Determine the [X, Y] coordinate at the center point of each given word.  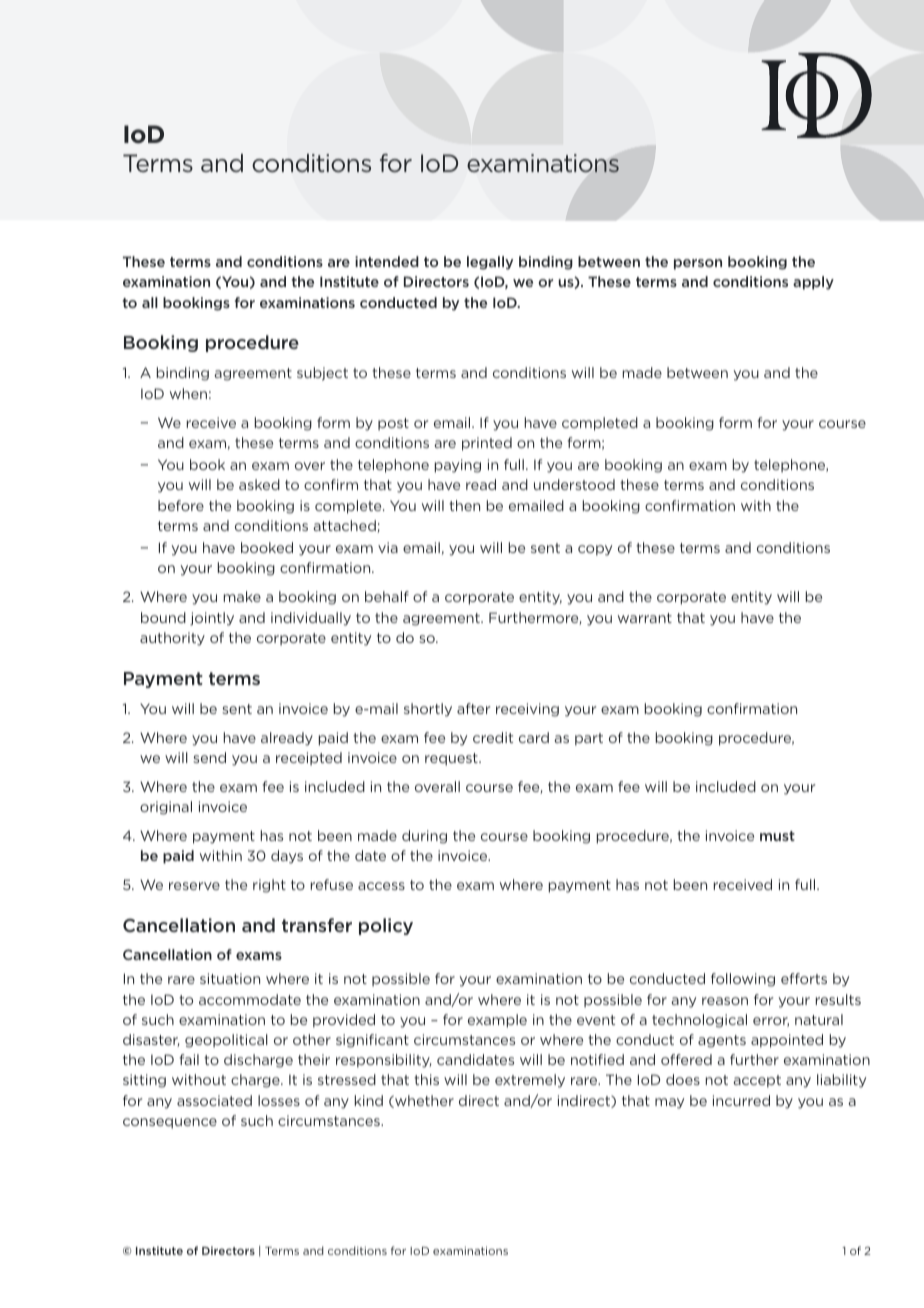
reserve [194, 886]
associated [214, 1100]
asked [259, 484]
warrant [645, 618]
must [777, 836]
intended [387, 261]
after [473, 708]
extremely [530, 1081]
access [381, 886]
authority [172, 639]
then [464, 505]
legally [490, 263]
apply [813, 283]
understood [574, 484]
